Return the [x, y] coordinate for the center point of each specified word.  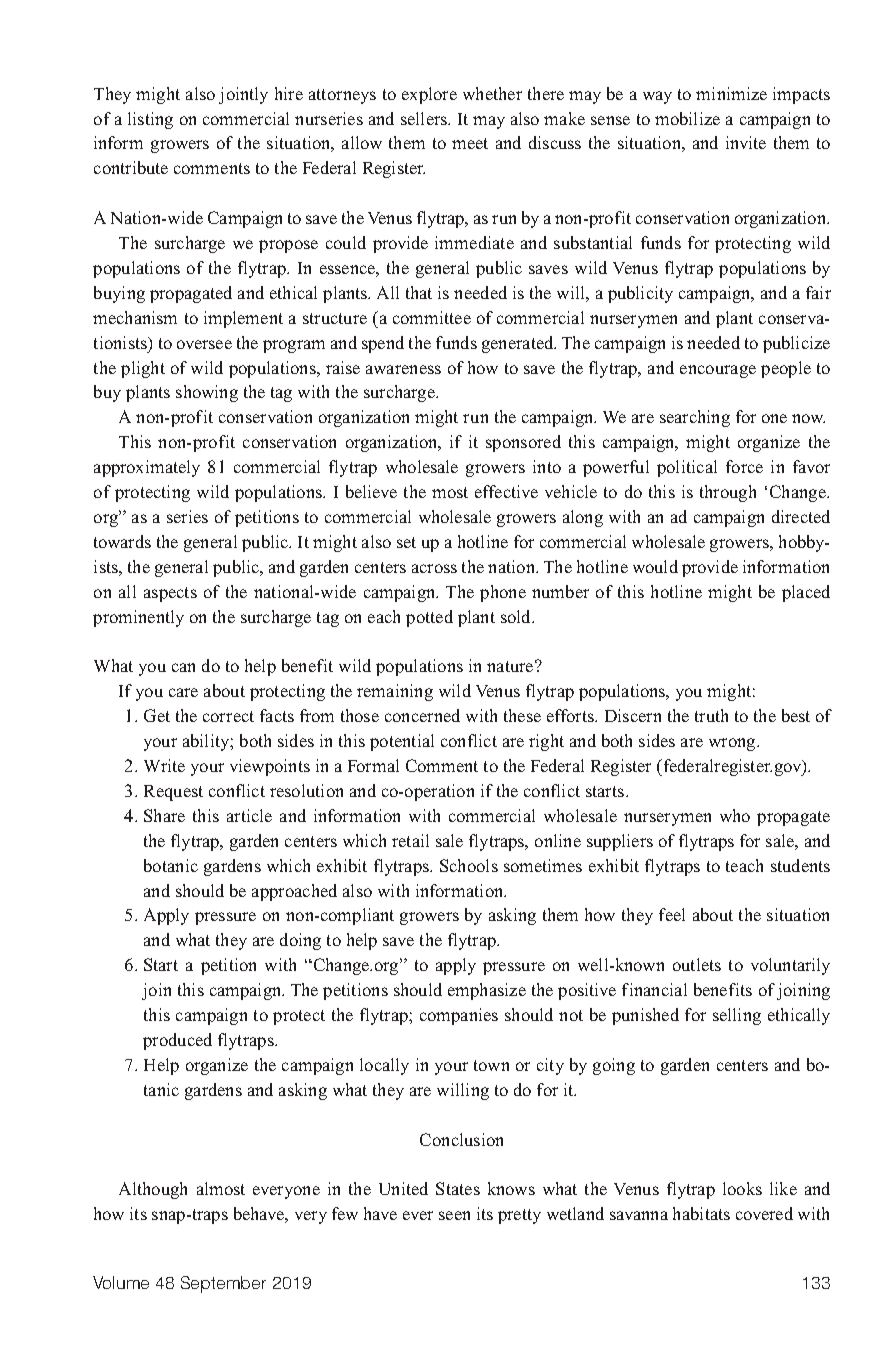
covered [764, 1213]
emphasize [487, 991]
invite [746, 142]
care [183, 692]
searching [695, 418]
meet [470, 143]
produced [177, 1041]
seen [454, 1215]
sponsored [523, 443]
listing [150, 120]
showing [207, 393]
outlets [697, 964]
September [223, 1284]
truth [711, 715]
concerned [422, 715]
